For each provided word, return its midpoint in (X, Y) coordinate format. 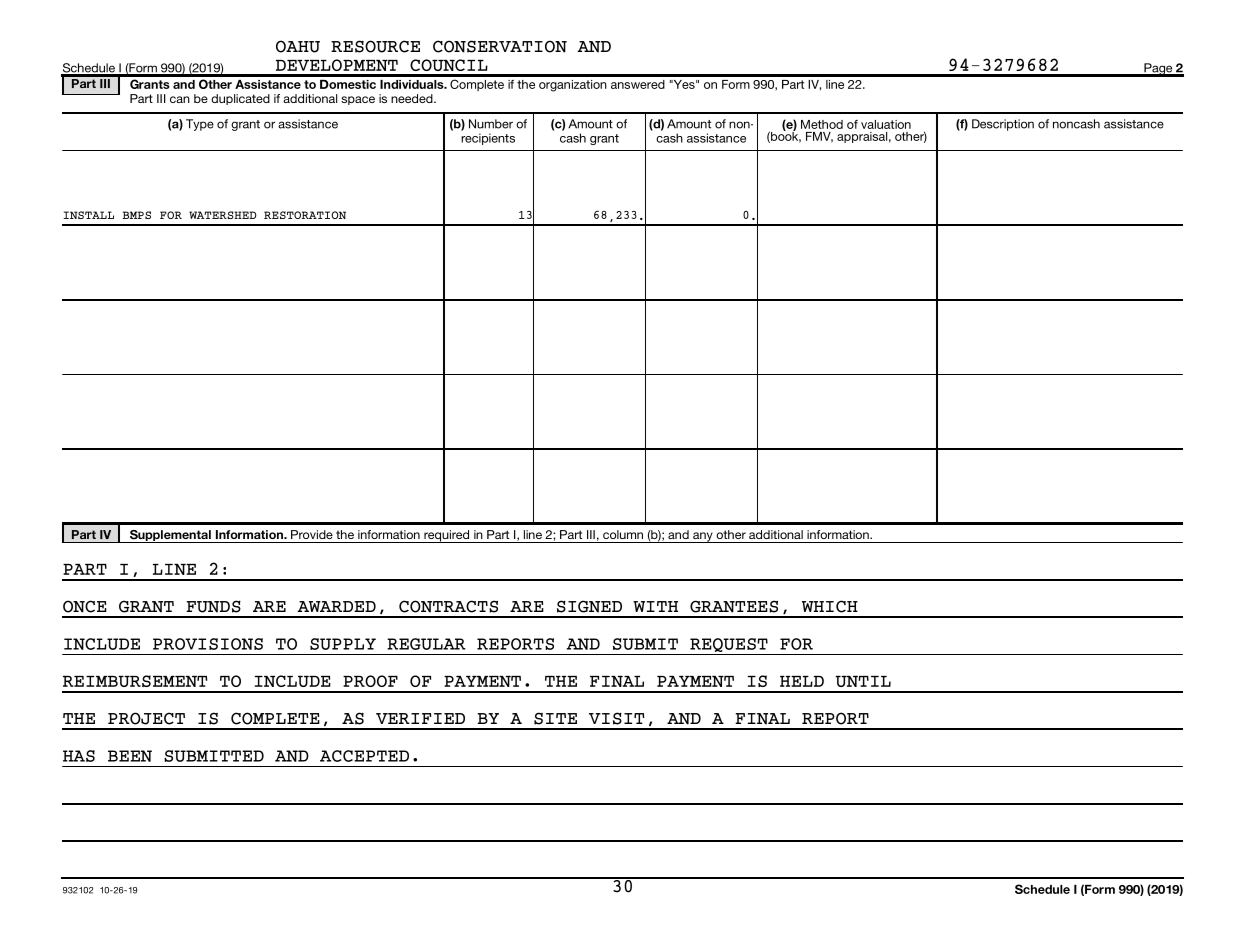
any (703, 537)
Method (822, 124)
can (180, 99)
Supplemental (170, 536)
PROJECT (146, 718)
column (623, 534)
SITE (555, 718)
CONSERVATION (500, 46)
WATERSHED (223, 215)
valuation (886, 124)
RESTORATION (305, 215)
